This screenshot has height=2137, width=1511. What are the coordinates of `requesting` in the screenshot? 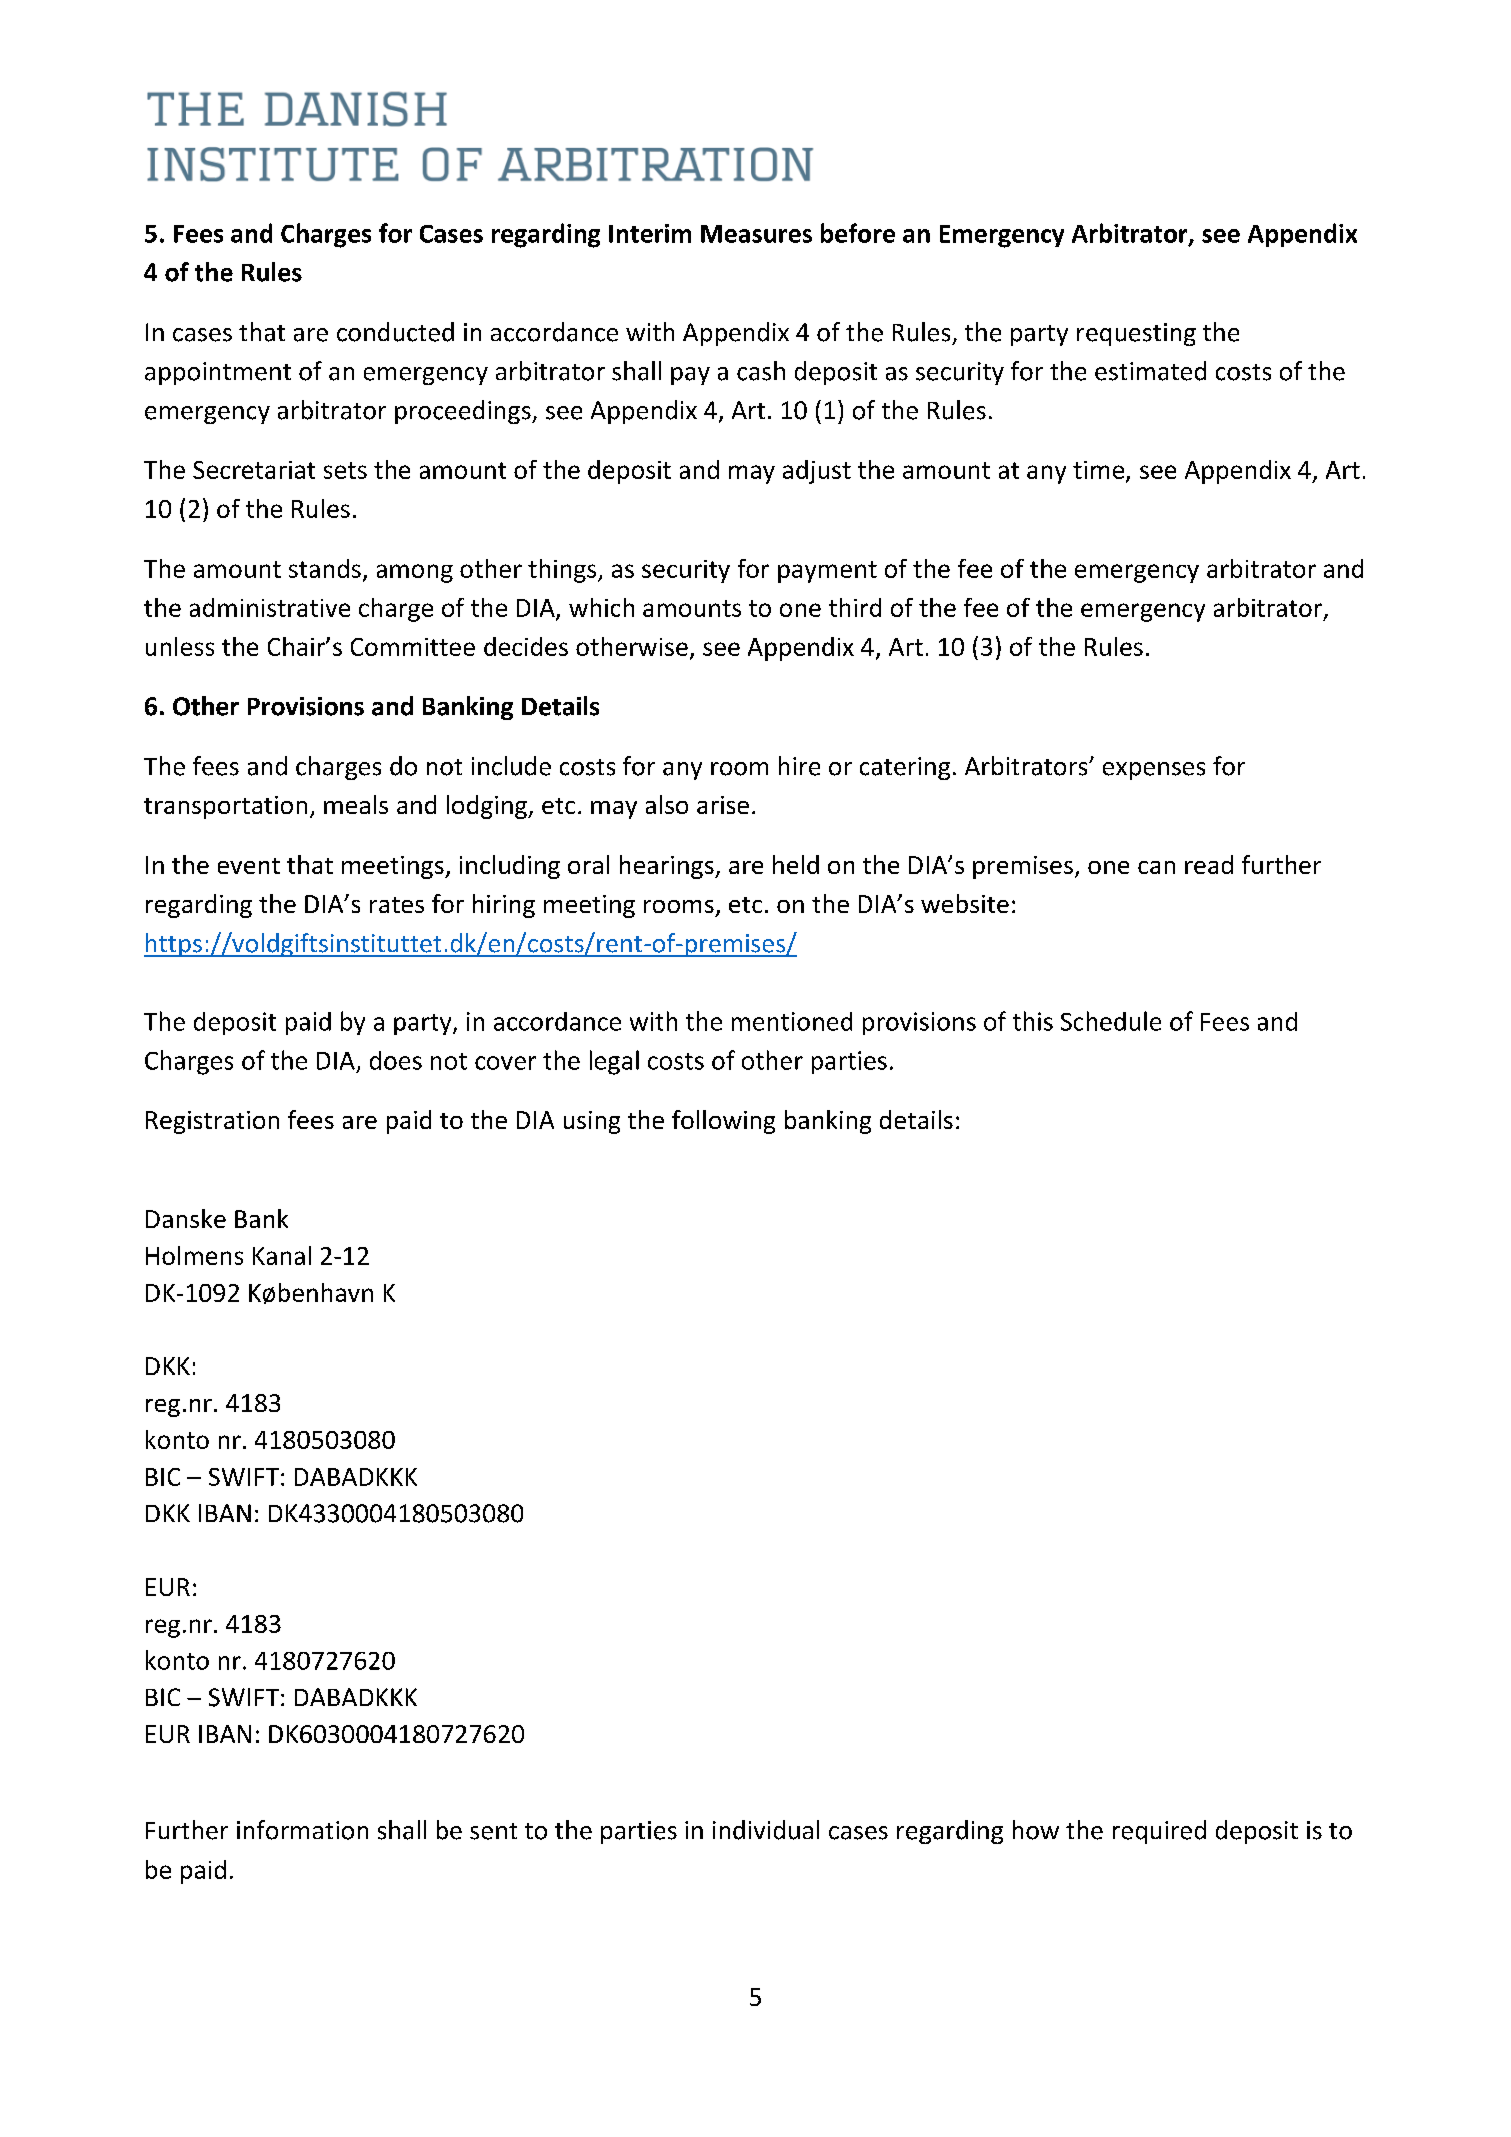 It's located at (1136, 334).
